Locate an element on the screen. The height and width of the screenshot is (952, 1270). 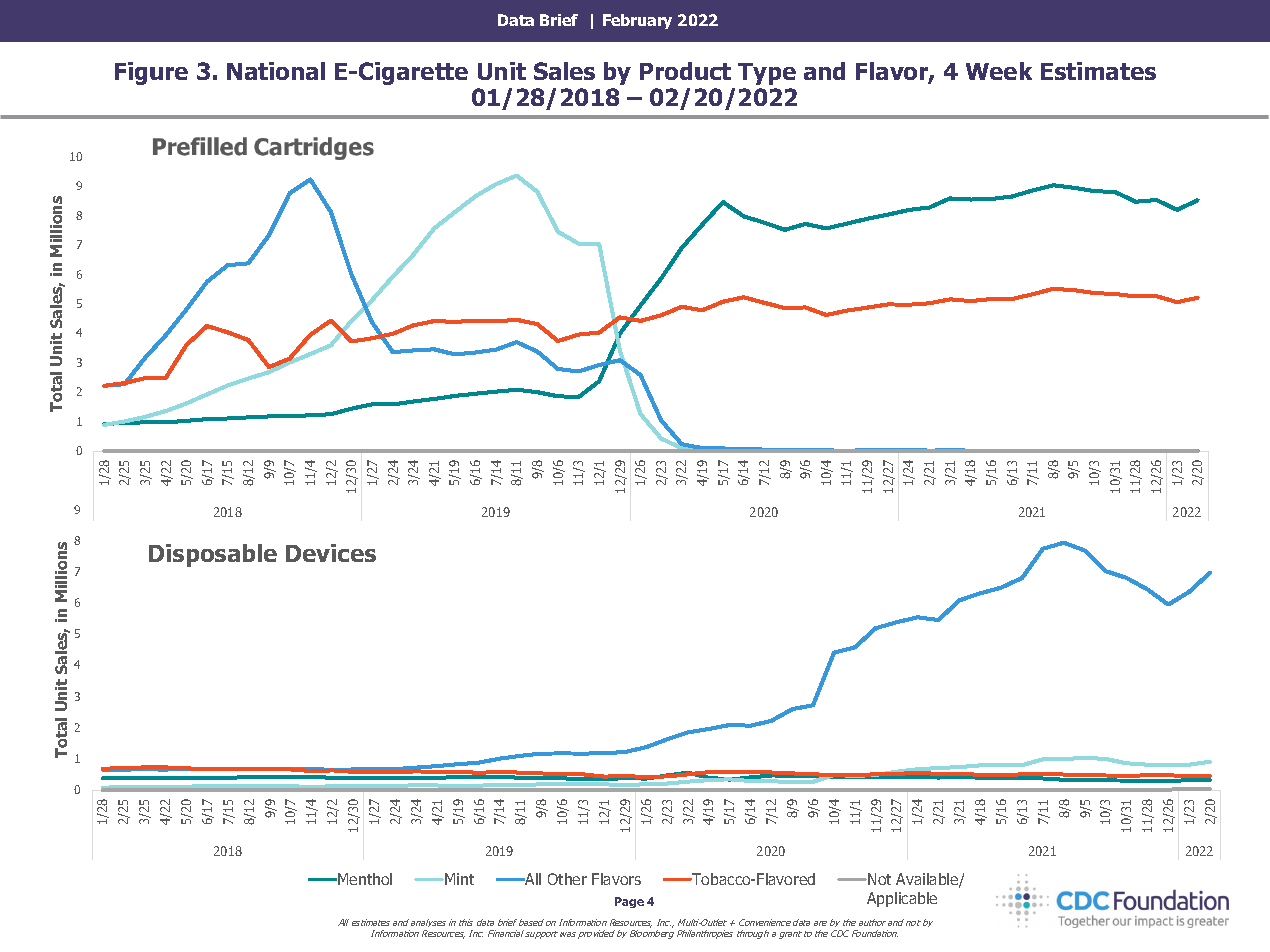
Type is located at coordinates (767, 74).
